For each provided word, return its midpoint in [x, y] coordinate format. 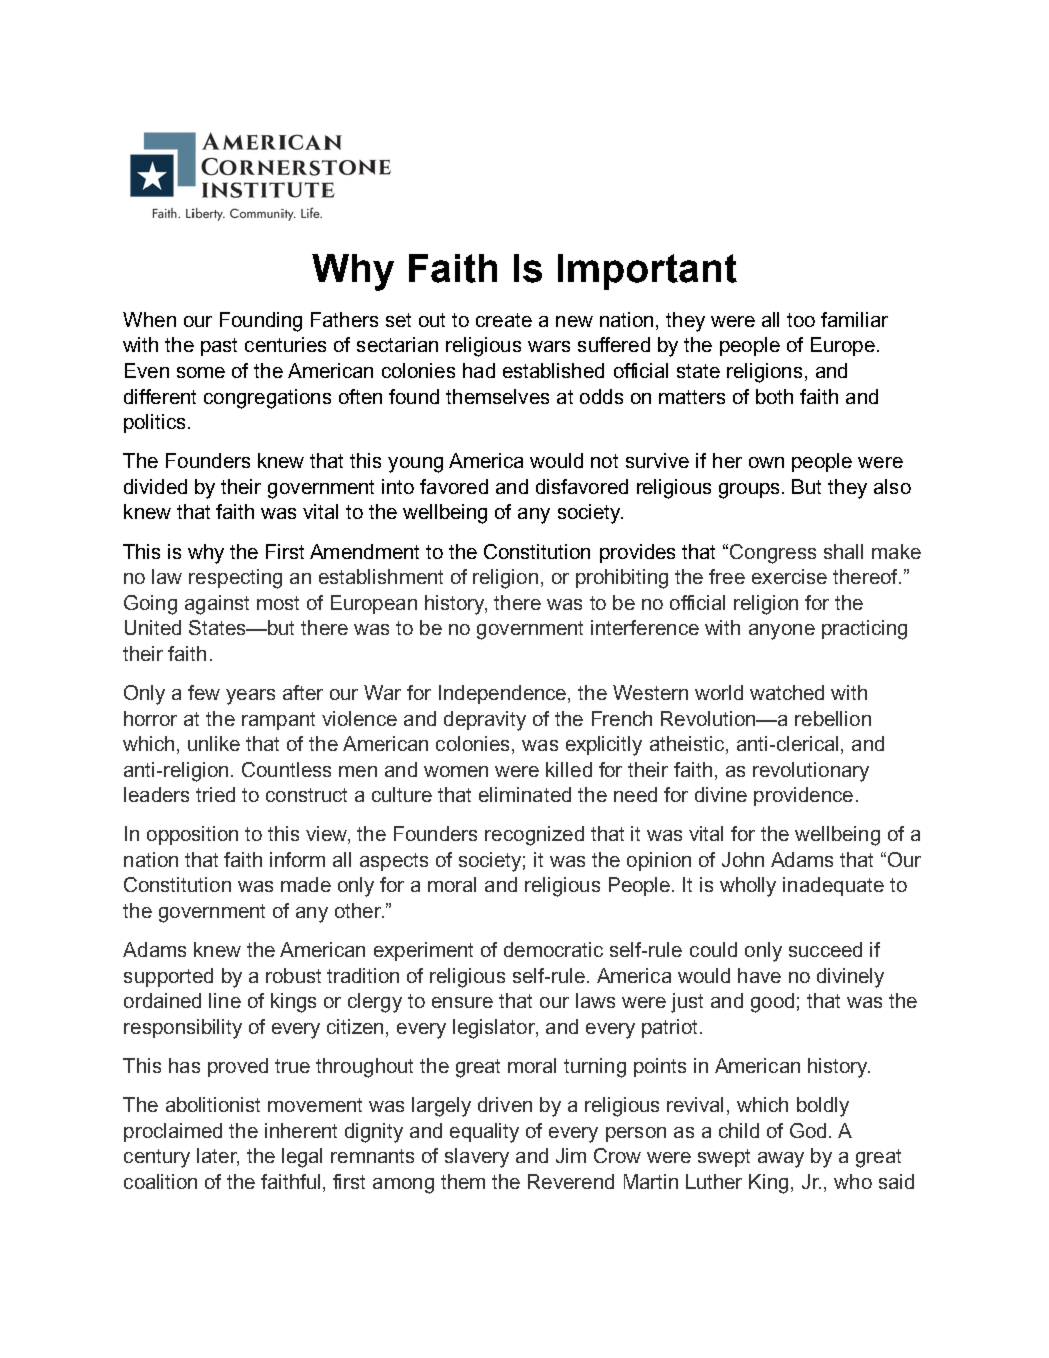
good [772, 1003]
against [217, 605]
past [219, 347]
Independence [504, 694]
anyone [782, 632]
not [604, 461]
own [766, 462]
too [801, 320]
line [225, 1000]
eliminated [525, 794]
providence [803, 796]
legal [302, 1158]
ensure [462, 1002]
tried [215, 794]
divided [155, 486]
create [504, 320]
